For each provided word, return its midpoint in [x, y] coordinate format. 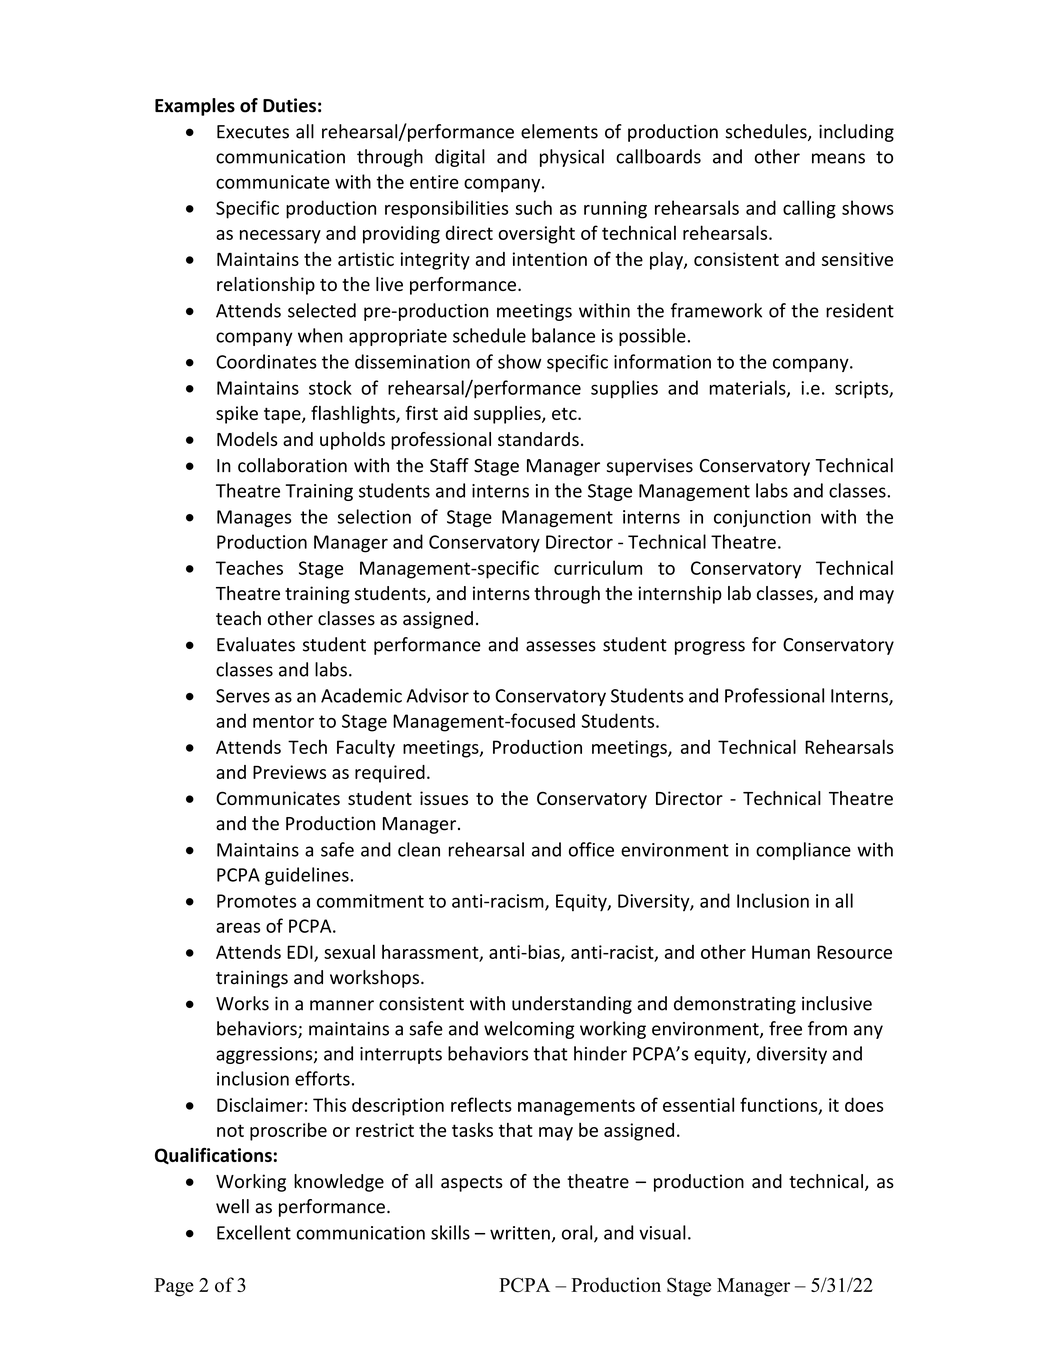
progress [710, 648]
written [520, 1233]
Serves [243, 696]
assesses [561, 646]
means [838, 158]
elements [559, 131]
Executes [253, 132]
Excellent [254, 1232]
